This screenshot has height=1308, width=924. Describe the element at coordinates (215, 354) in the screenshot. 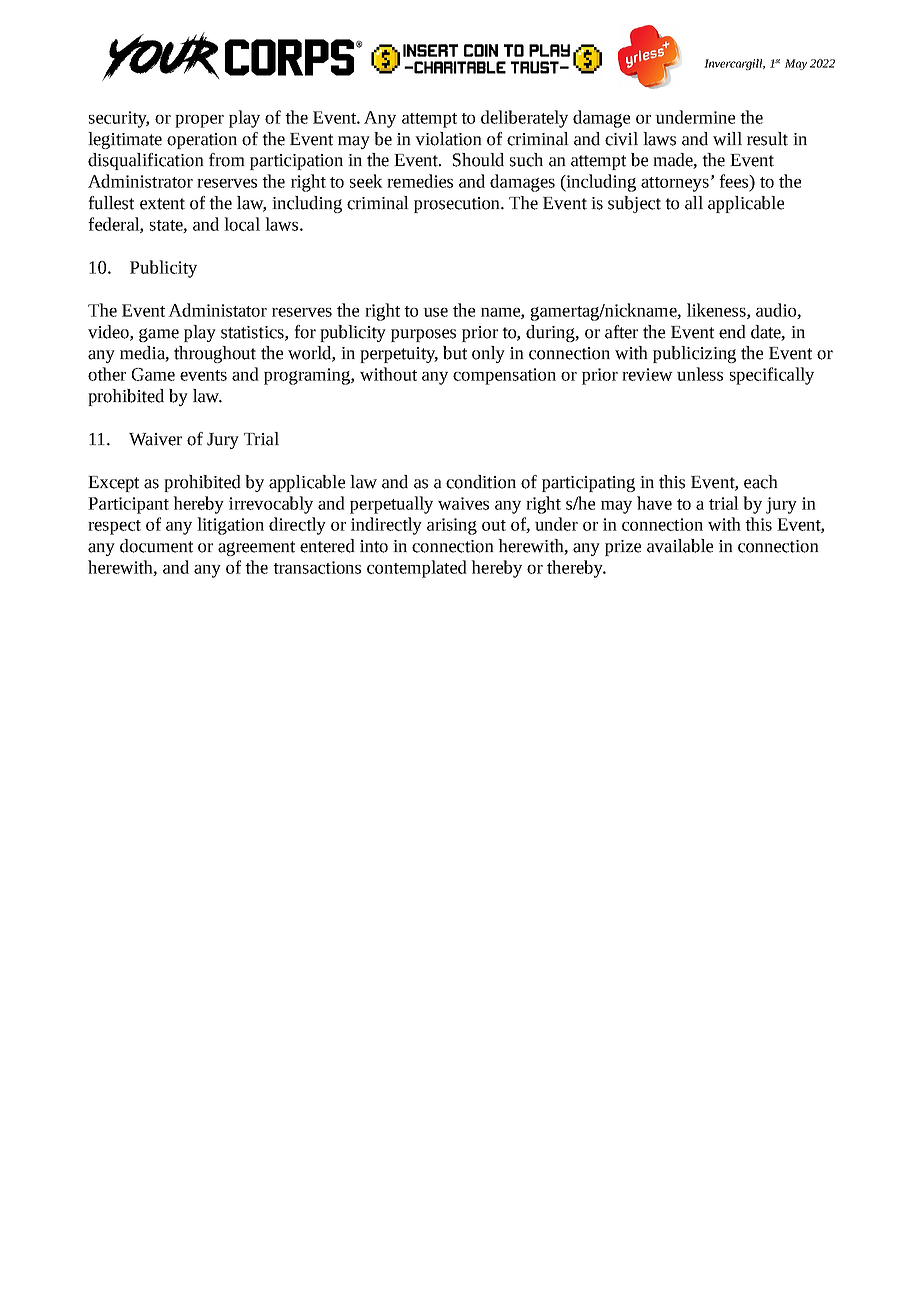

I see `throughout` at that location.
